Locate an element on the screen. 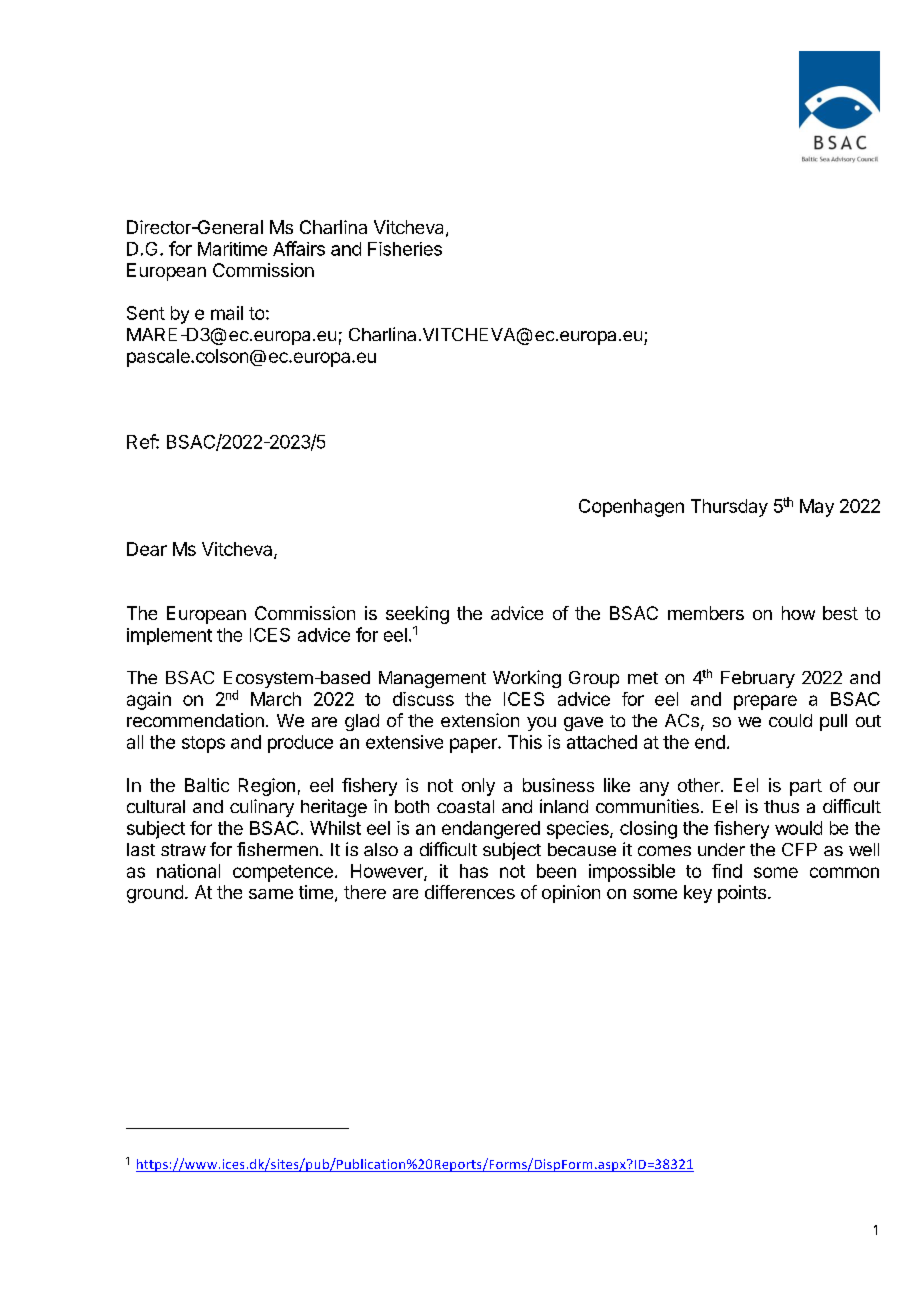  best is located at coordinates (840, 613).
